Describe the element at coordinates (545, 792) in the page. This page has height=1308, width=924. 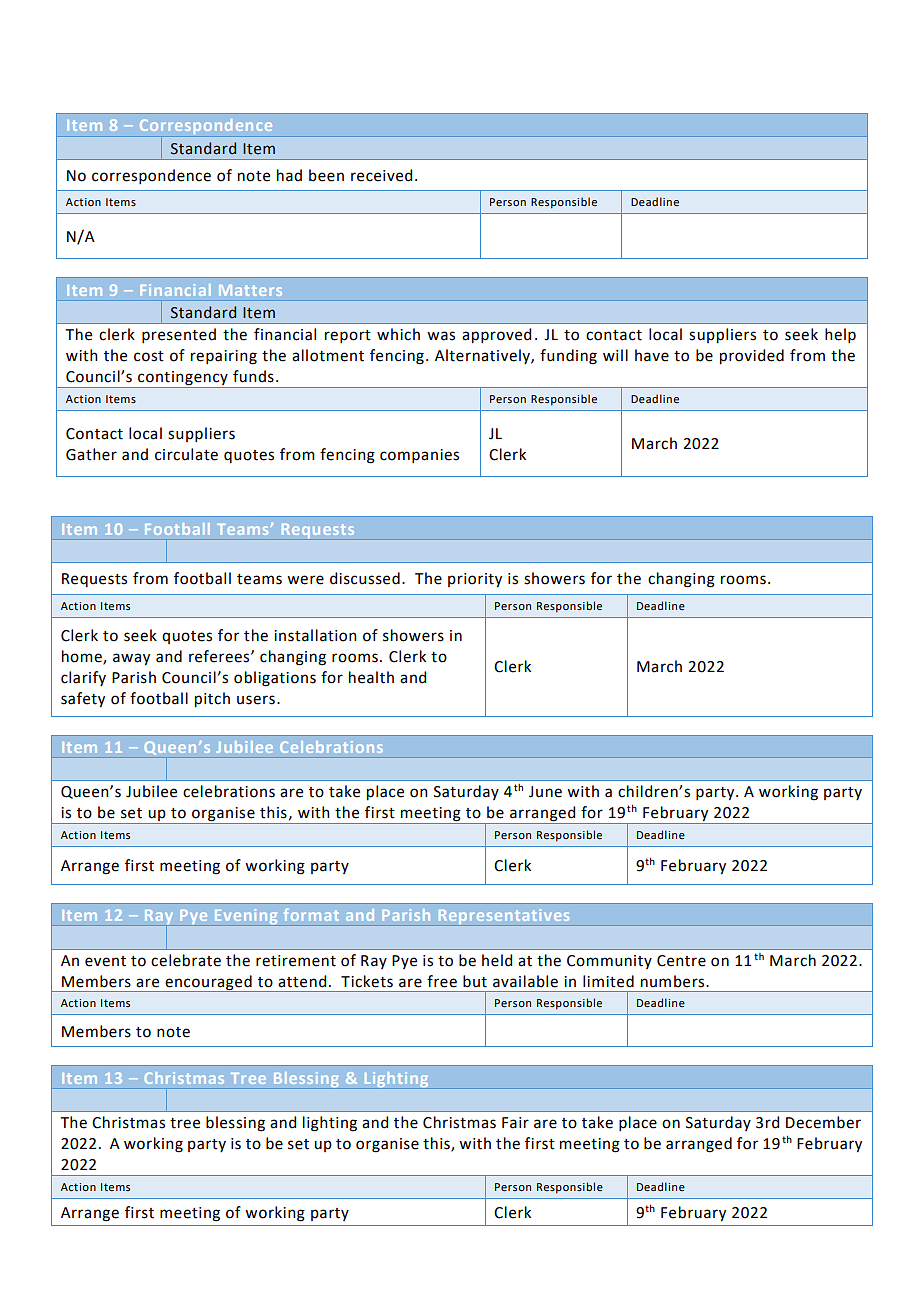
I see `June` at that location.
